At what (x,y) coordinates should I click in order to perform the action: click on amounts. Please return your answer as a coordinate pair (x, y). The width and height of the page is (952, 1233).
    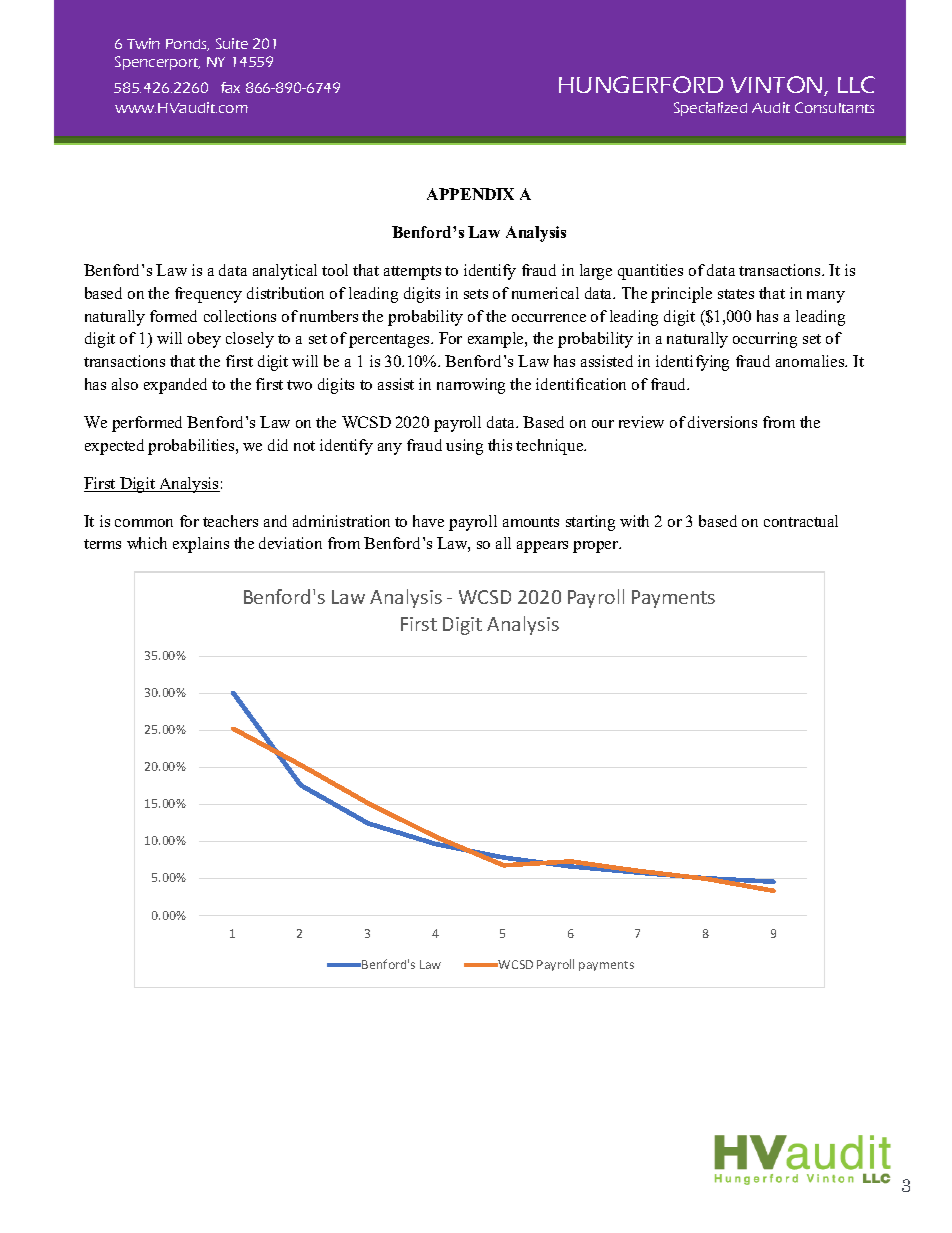
    Looking at the image, I should click on (531, 522).
